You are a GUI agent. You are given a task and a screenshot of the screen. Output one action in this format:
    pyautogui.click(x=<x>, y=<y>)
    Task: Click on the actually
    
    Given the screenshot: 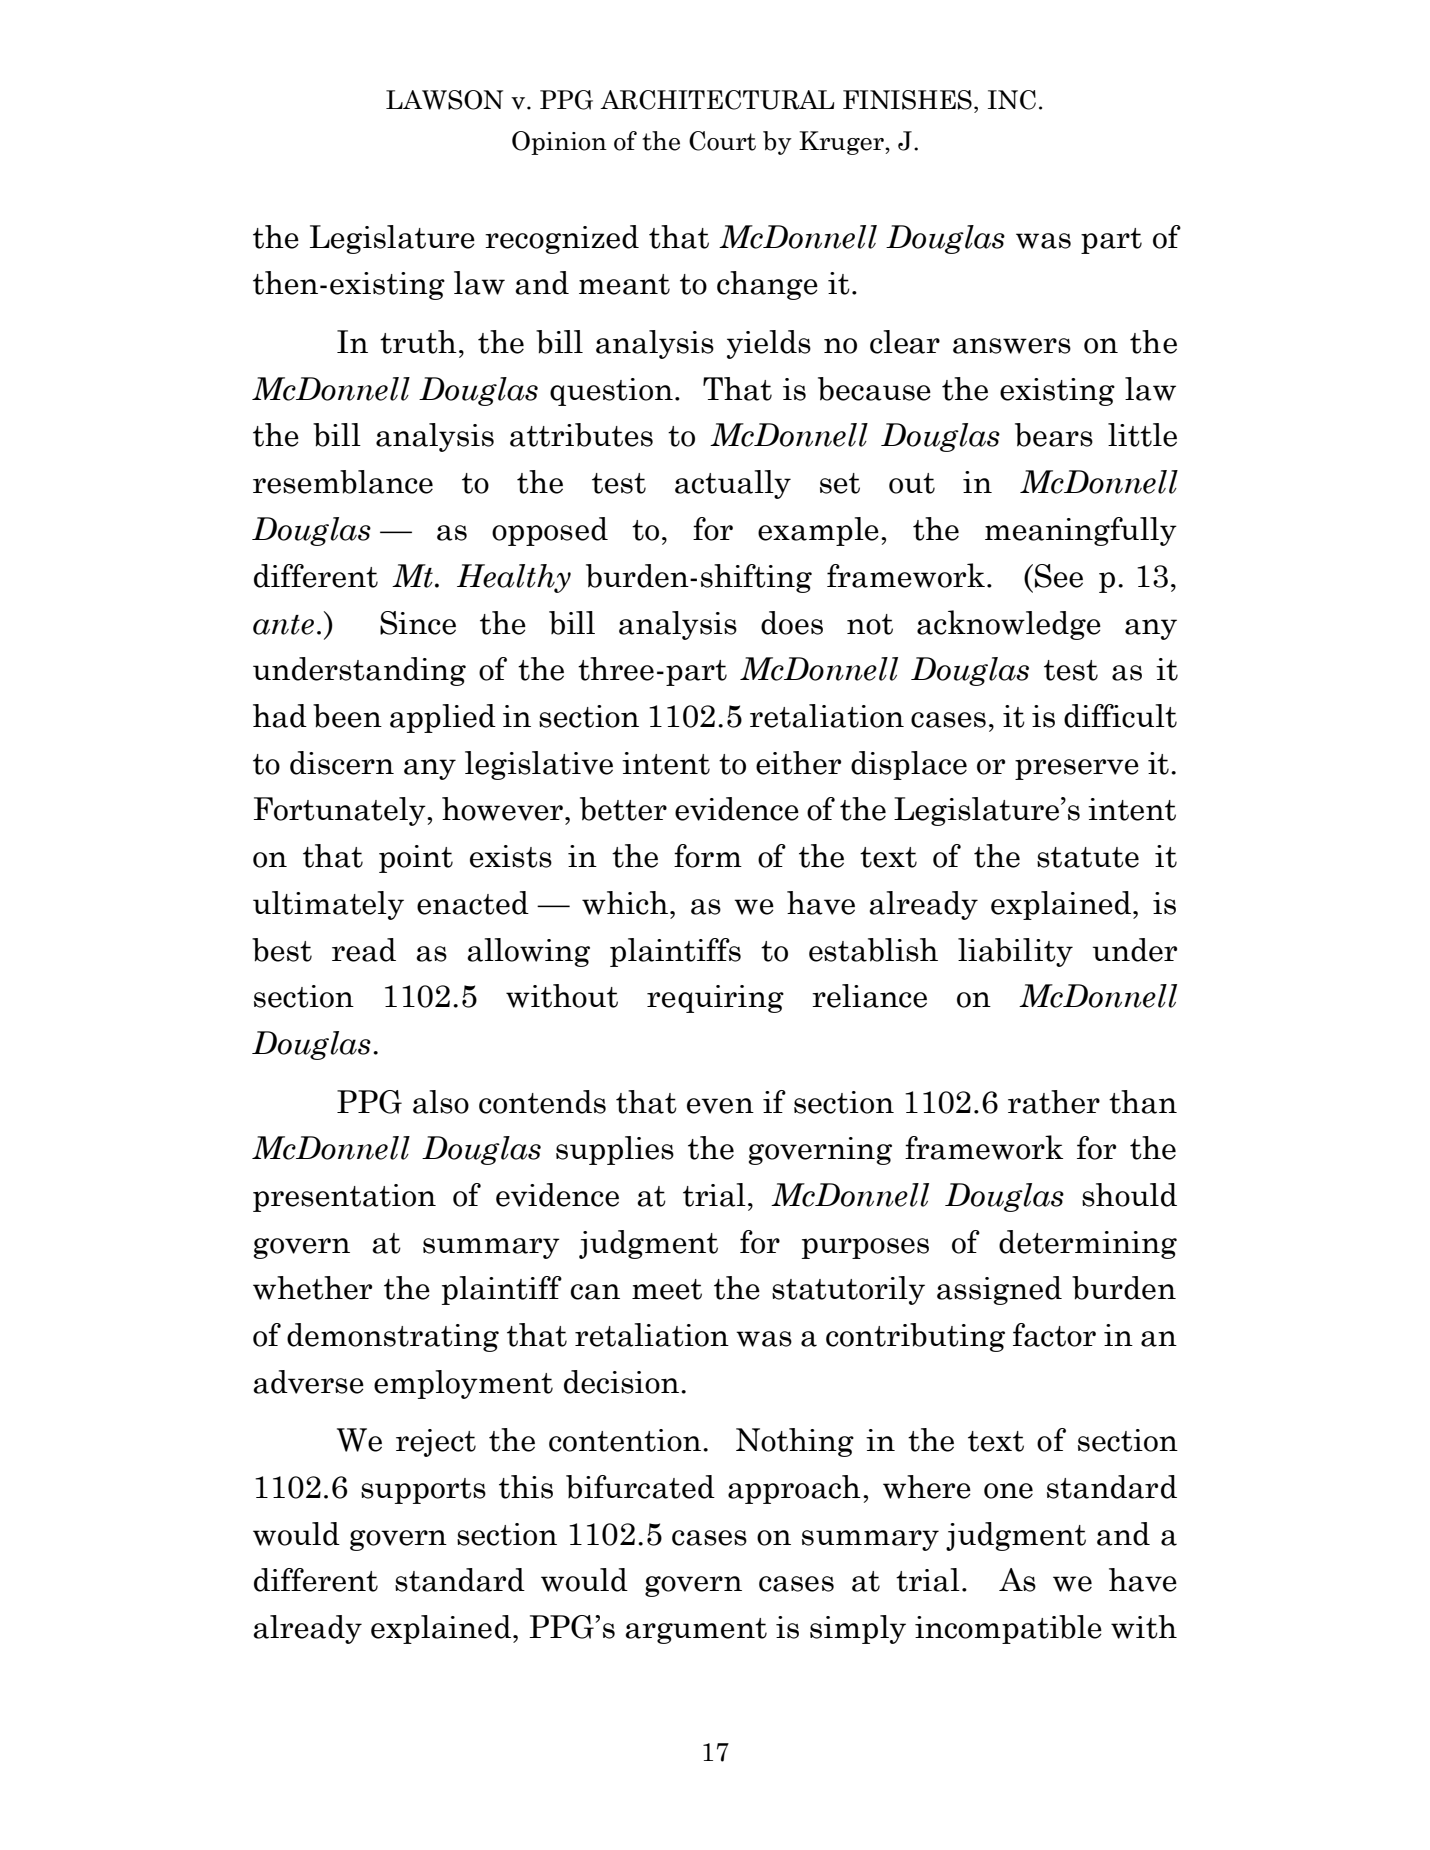 What is the action you would take?
    pyautogui.click(x=733, y=484)
